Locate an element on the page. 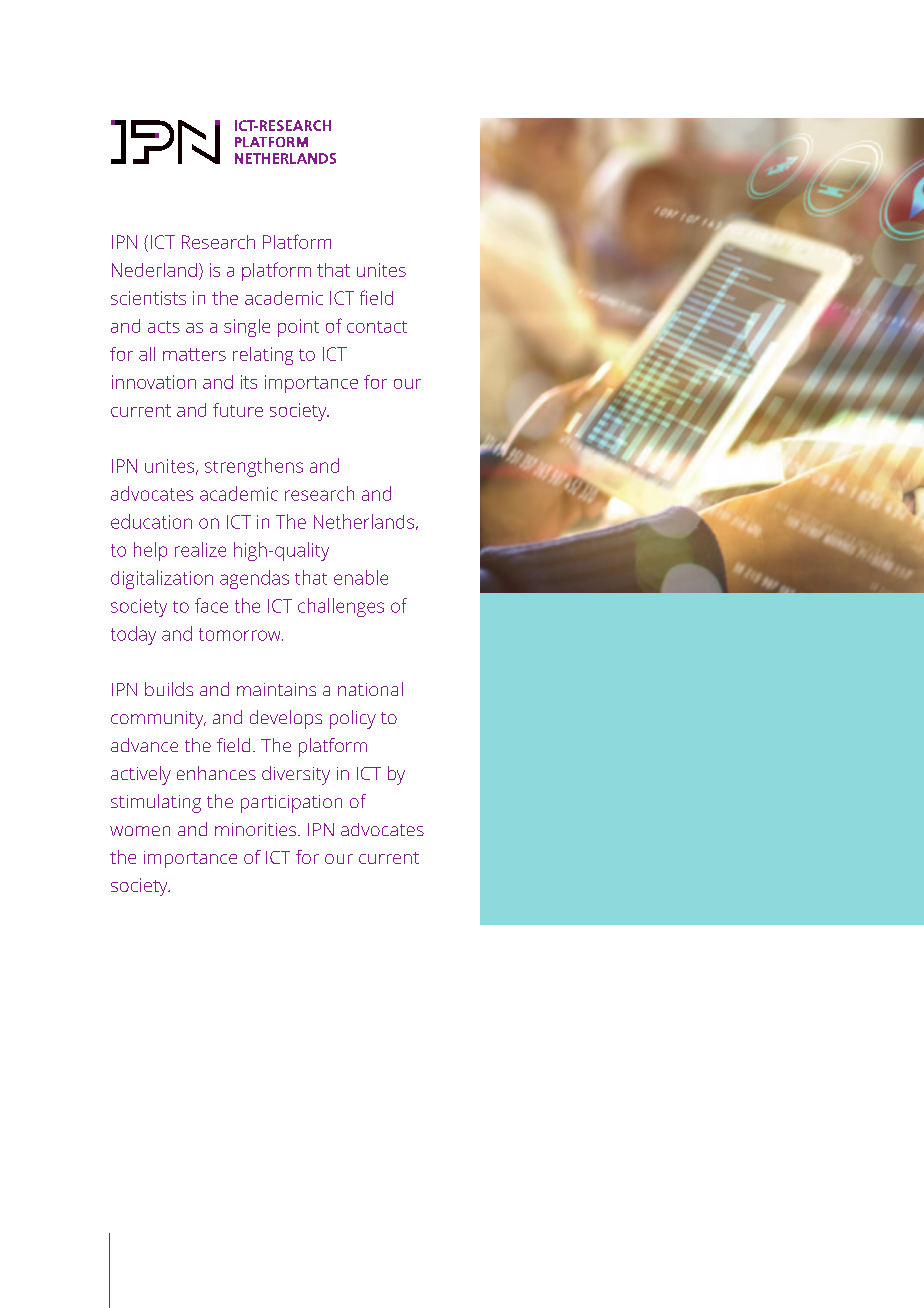 The height and width of the document is (1308, 924). acts is located at coordinates (164, 327).
